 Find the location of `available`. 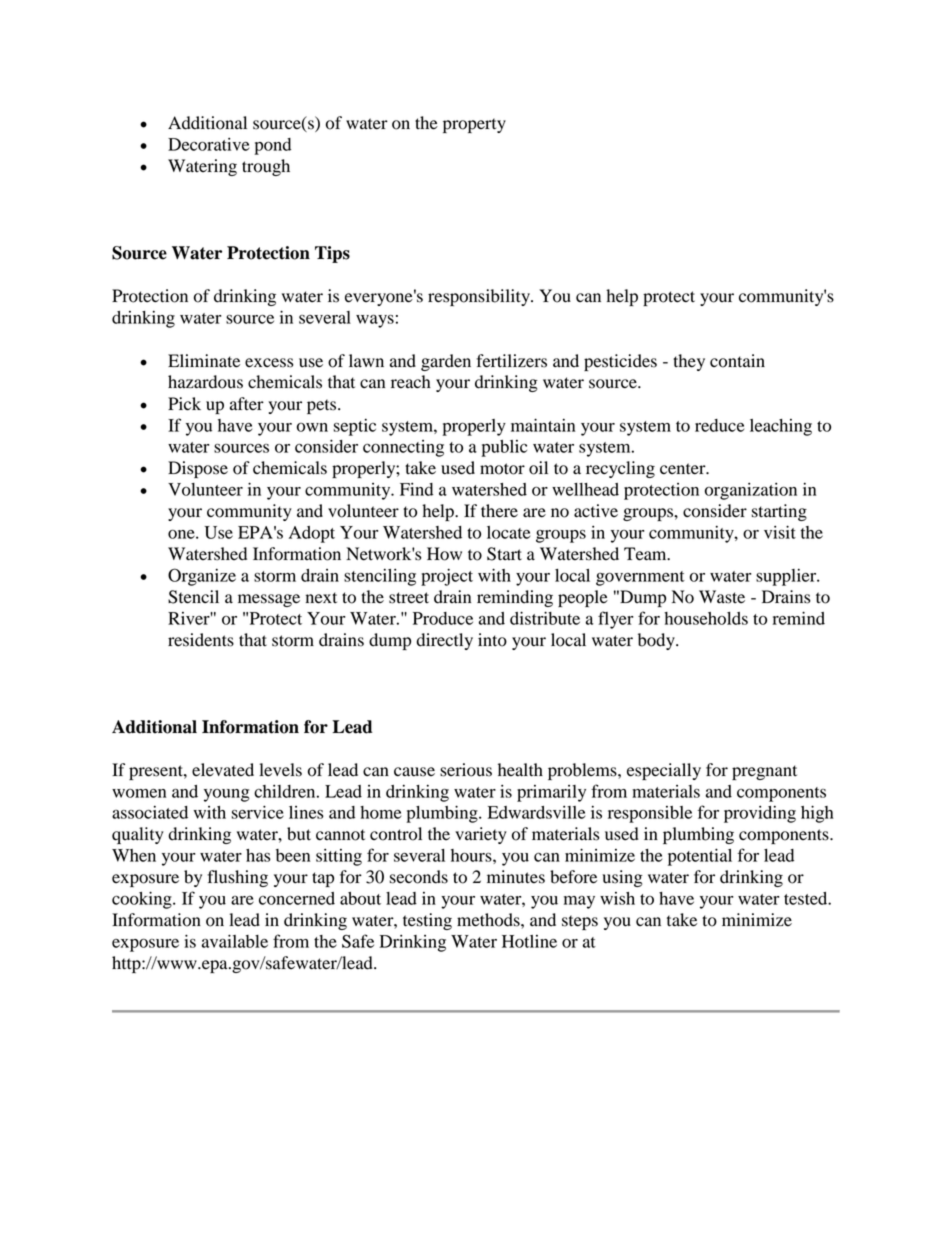

available is located at coordinates (235, 941).
